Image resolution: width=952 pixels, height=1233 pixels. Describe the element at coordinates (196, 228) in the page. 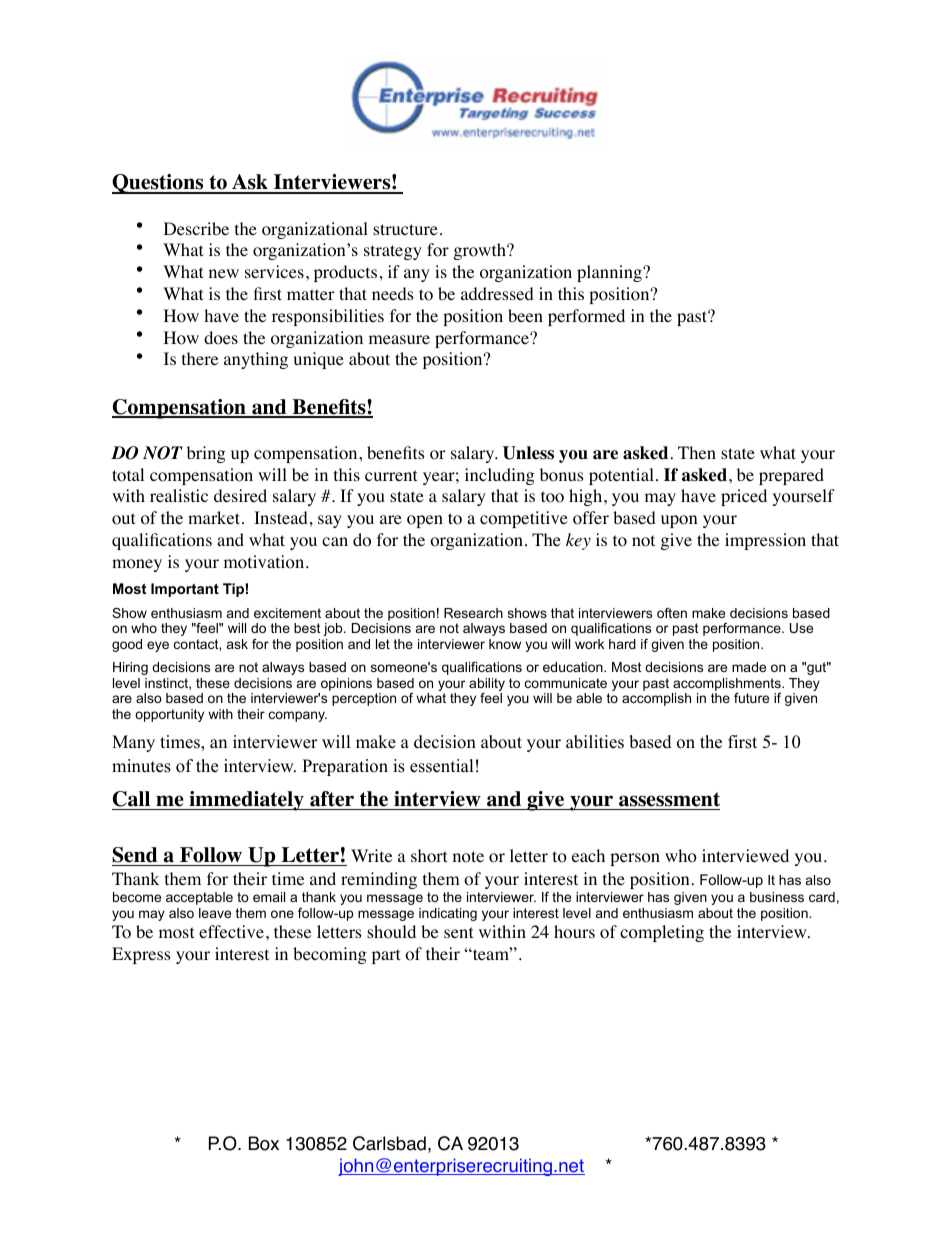

I see `Describe` at that location.
